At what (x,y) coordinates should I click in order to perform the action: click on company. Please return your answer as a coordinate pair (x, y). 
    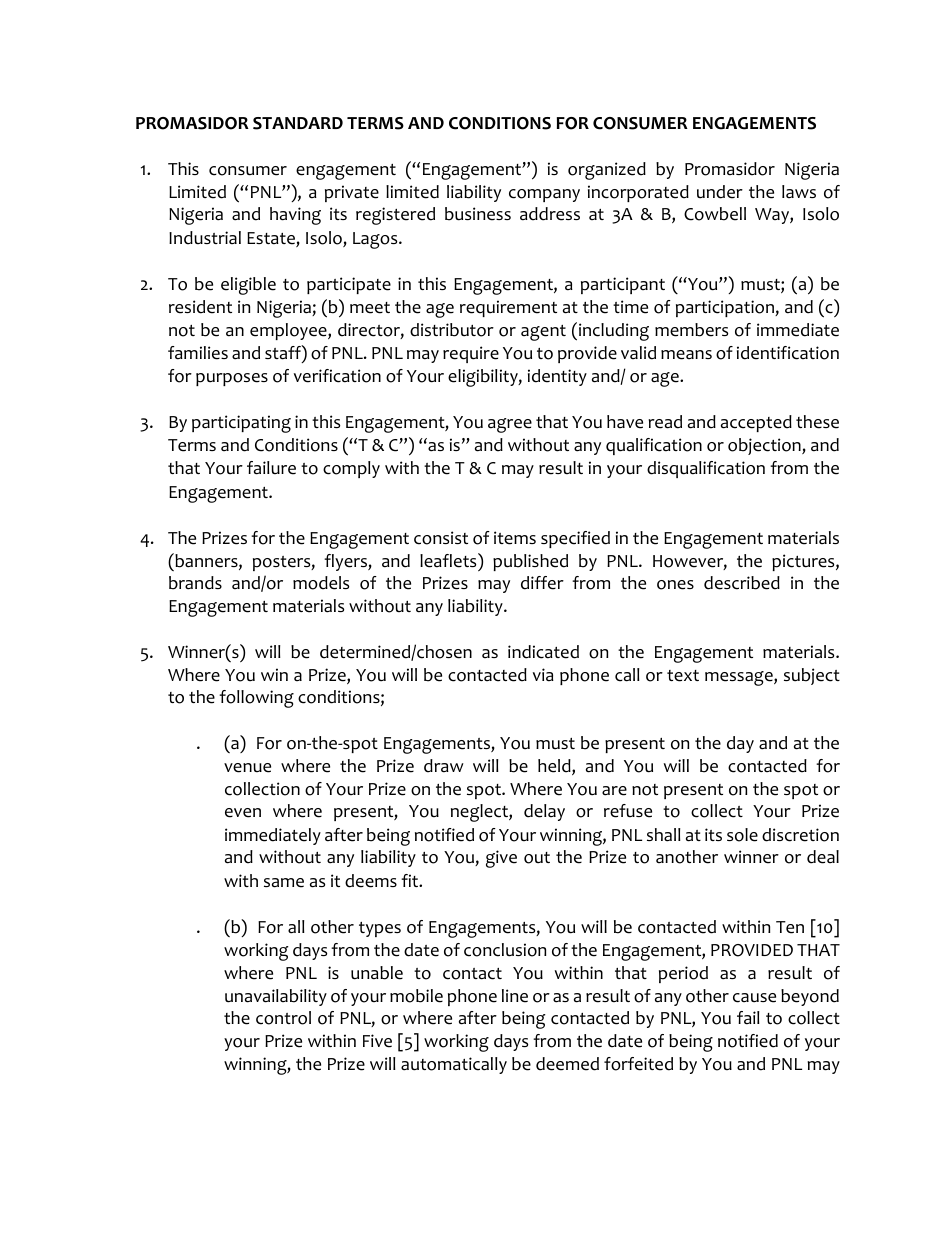
    Looking at the image, I should click on (544, 195).
